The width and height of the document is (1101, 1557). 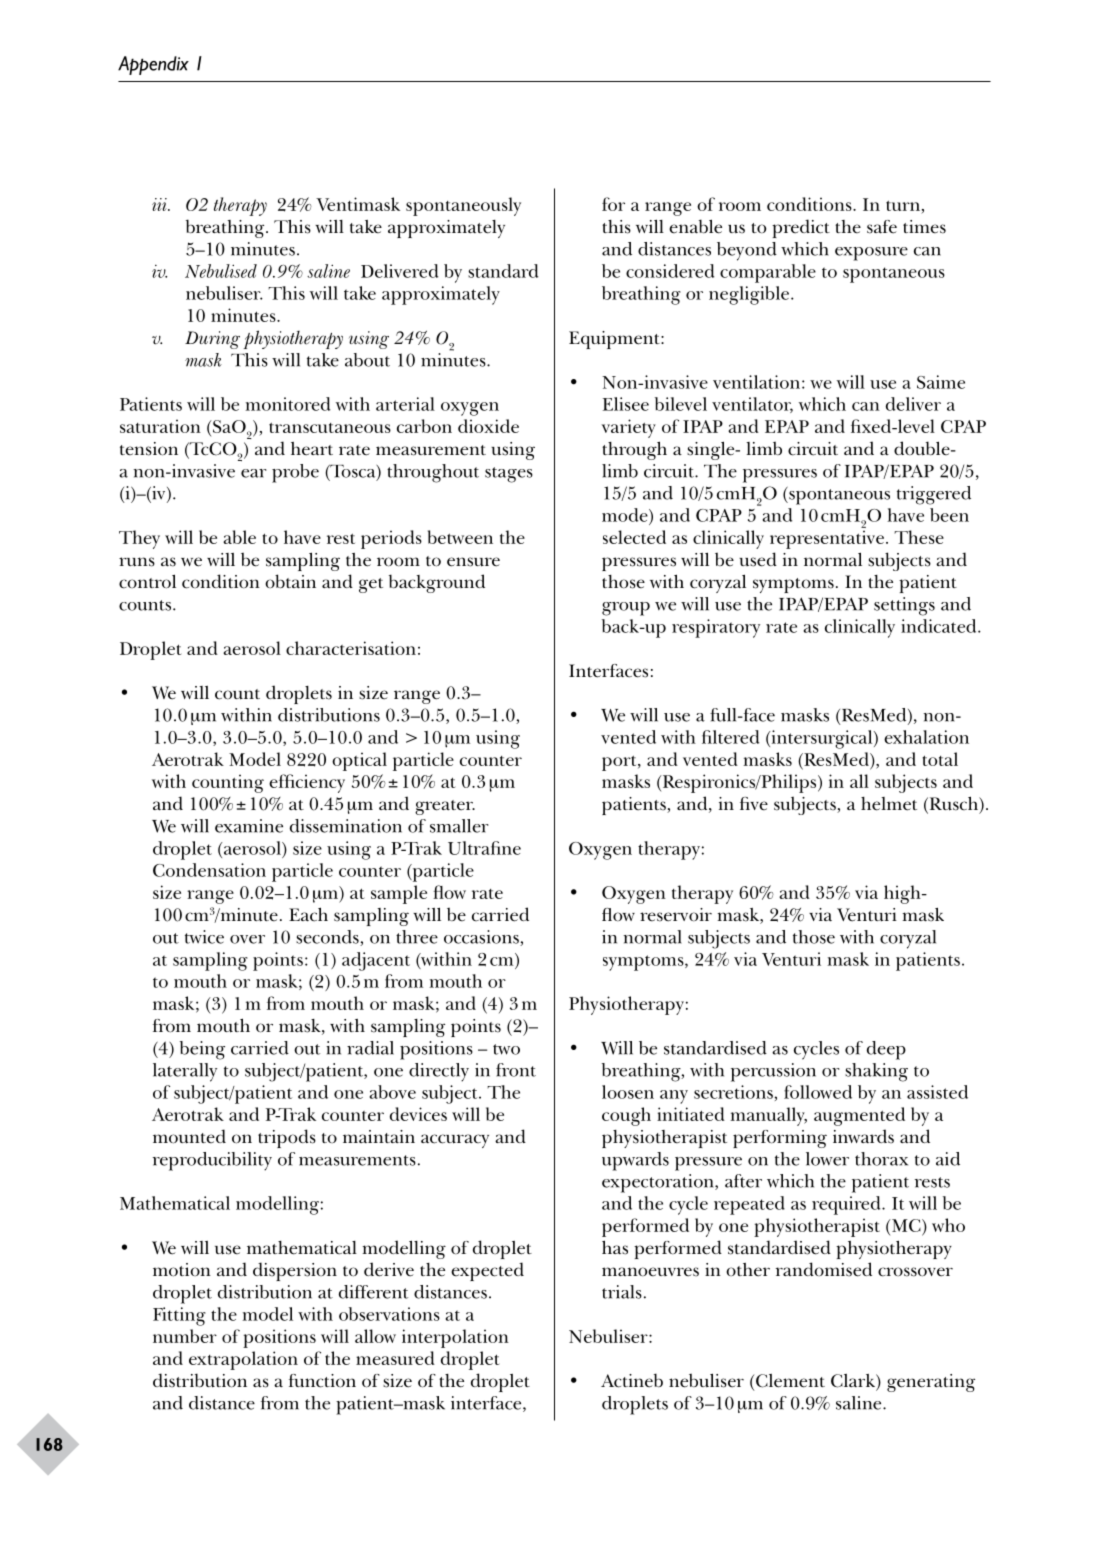 What do you see at coordinates (756, 382) in the document?
I see `ventilation` at bounding box center [756, 382].
